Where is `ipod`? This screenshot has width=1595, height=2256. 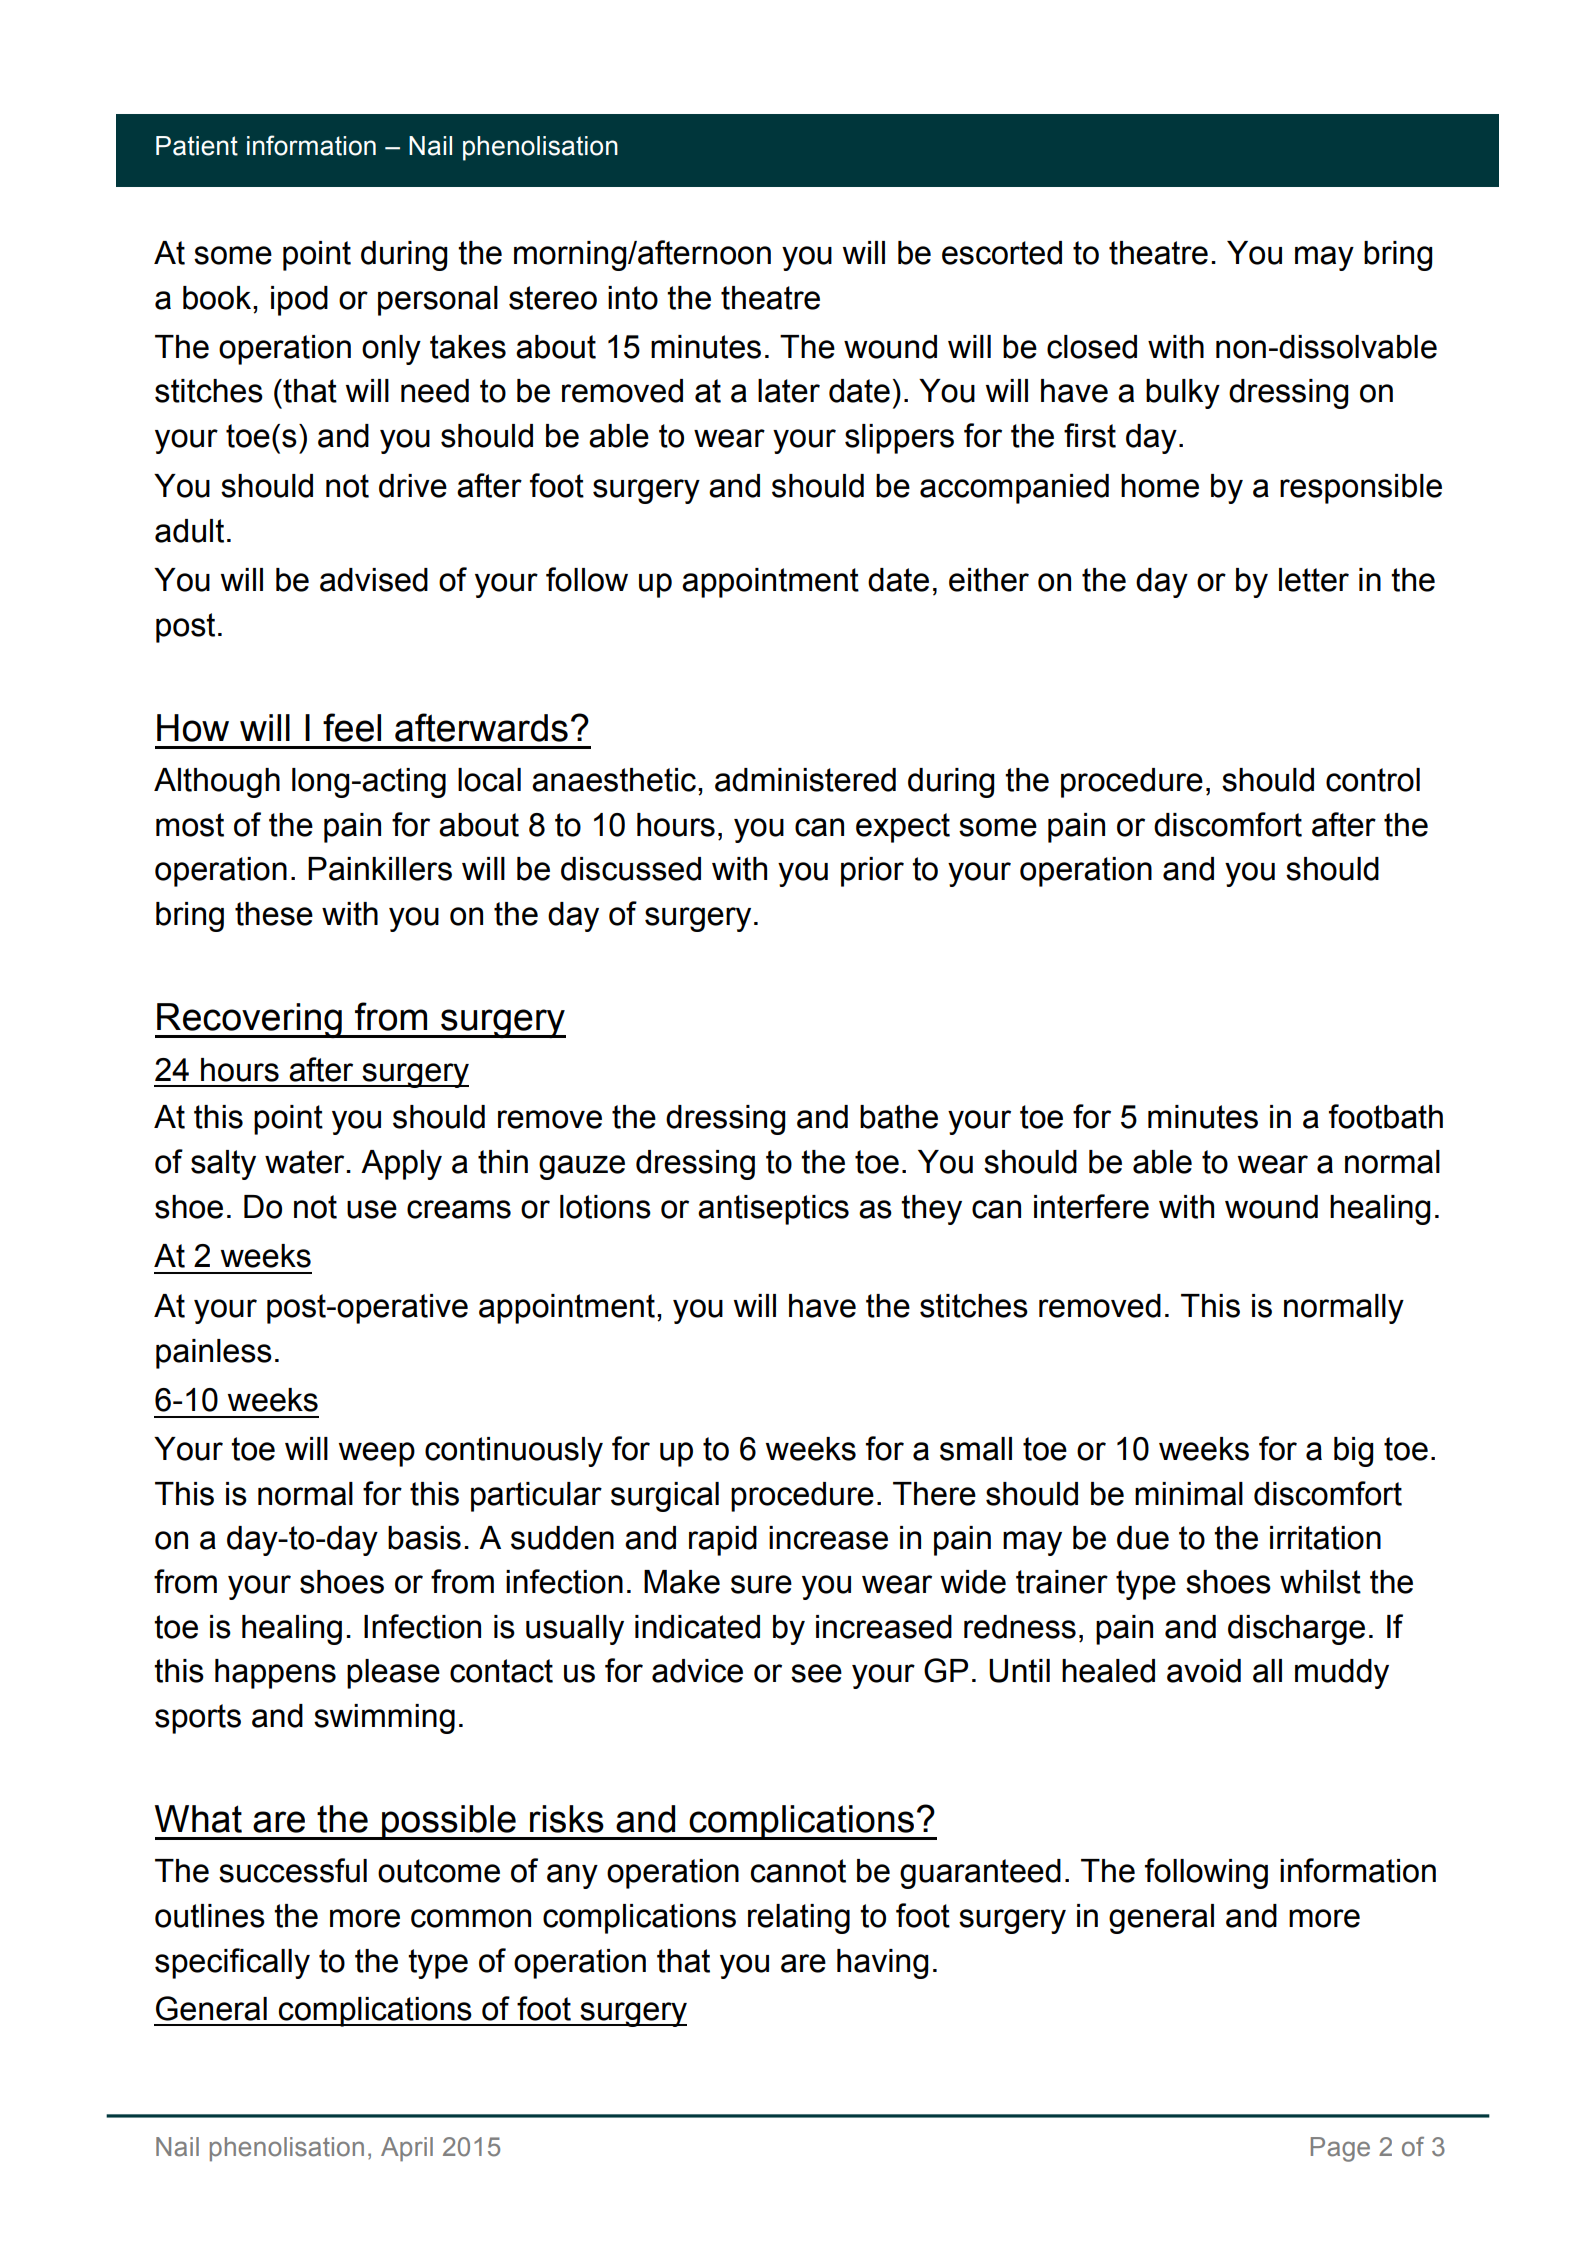 ipod is located at coordinates (299, 301).
